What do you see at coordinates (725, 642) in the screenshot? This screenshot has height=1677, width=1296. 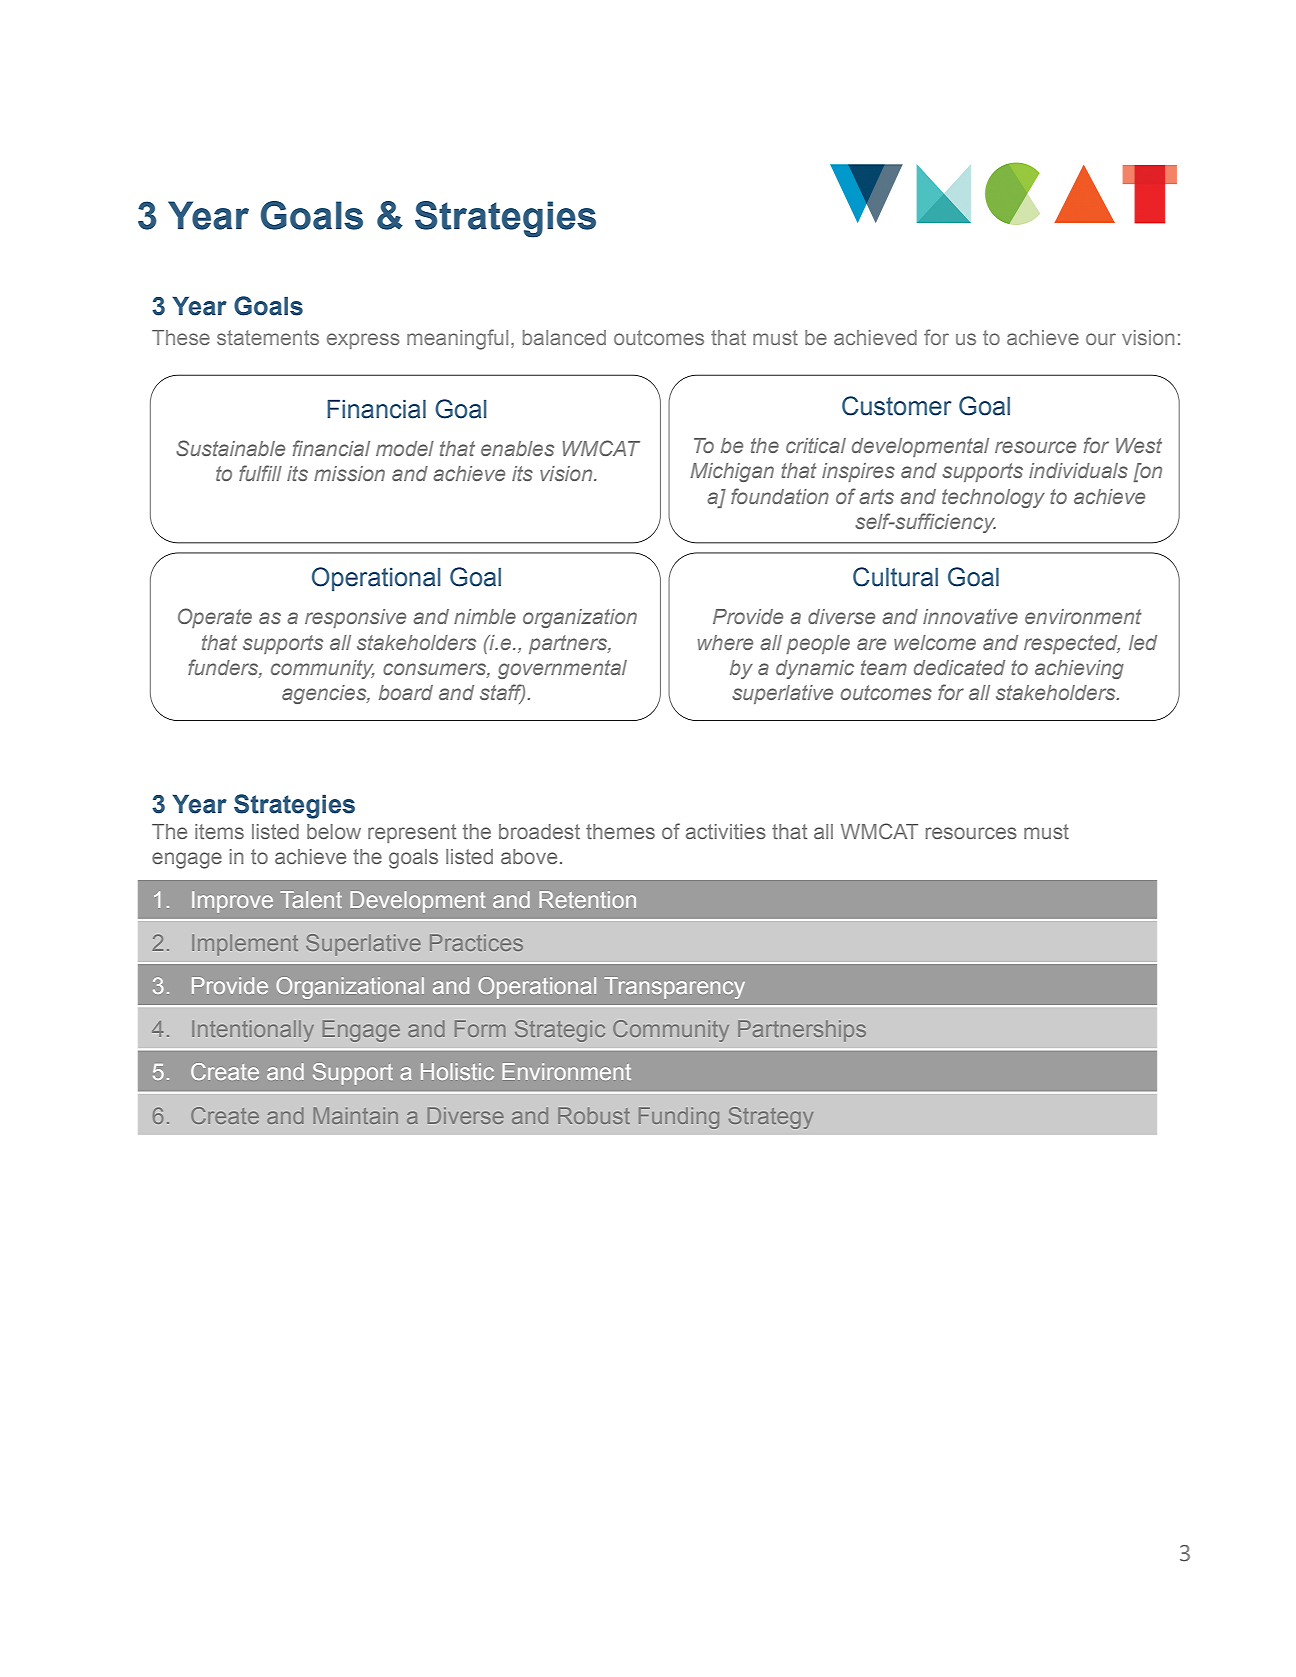 I see `where` at bounding box center [725, 642].
